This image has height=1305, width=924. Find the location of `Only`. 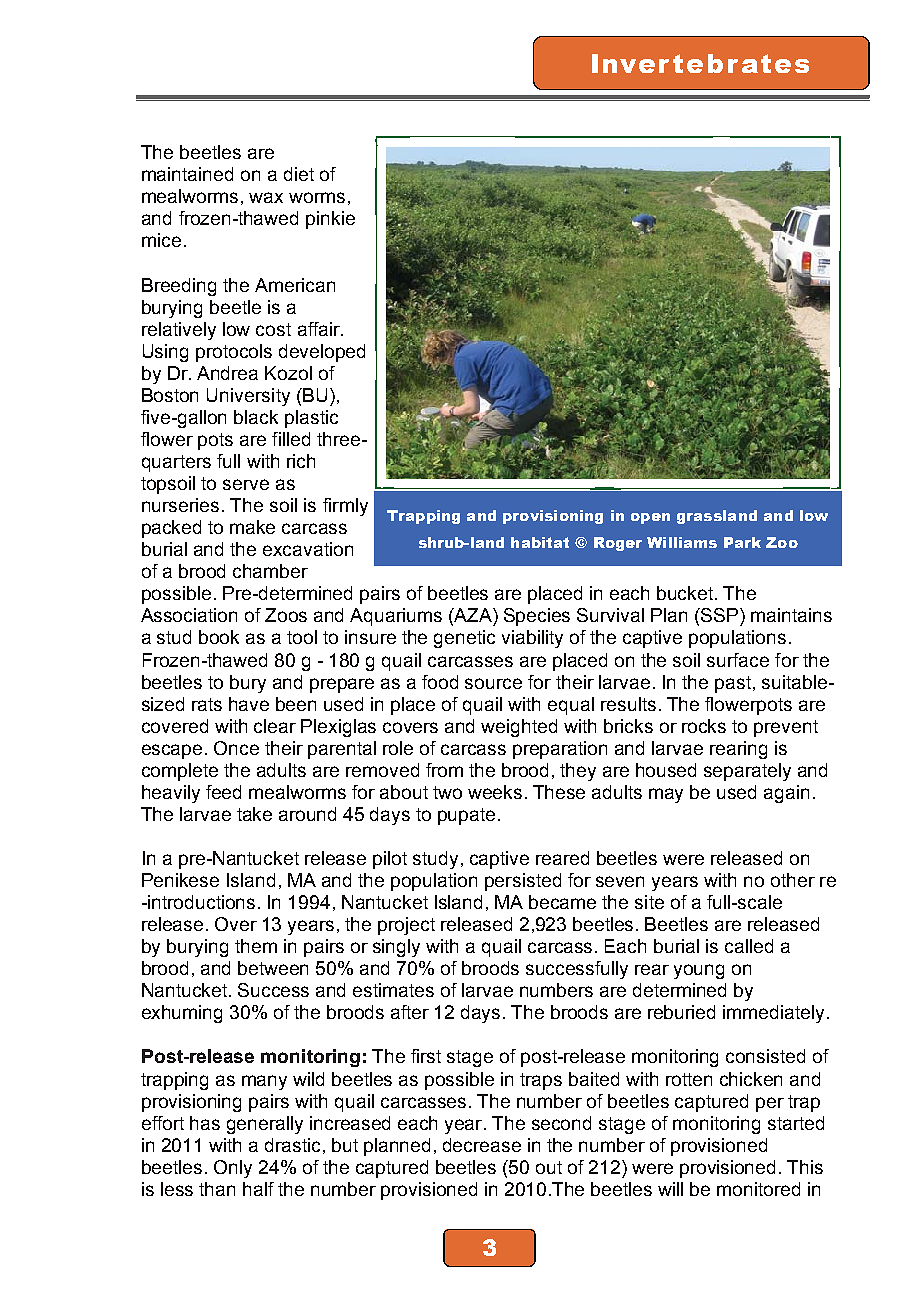

Only is located at coordinates (233, 1169).
